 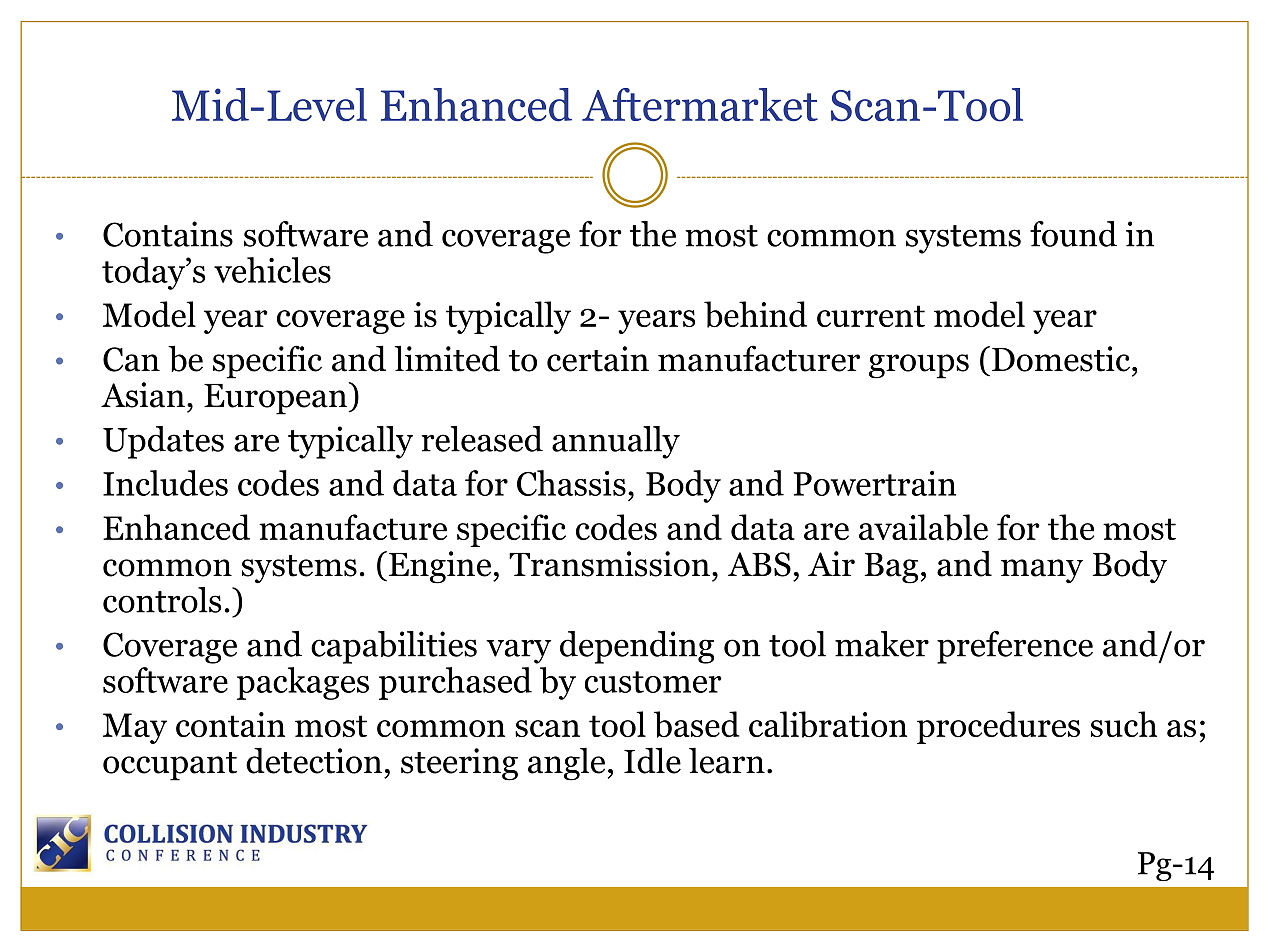 What do you see at coordinates (875, 483) in the screenshot?
I see `Powertrain` at bounding box center [875, 483].
